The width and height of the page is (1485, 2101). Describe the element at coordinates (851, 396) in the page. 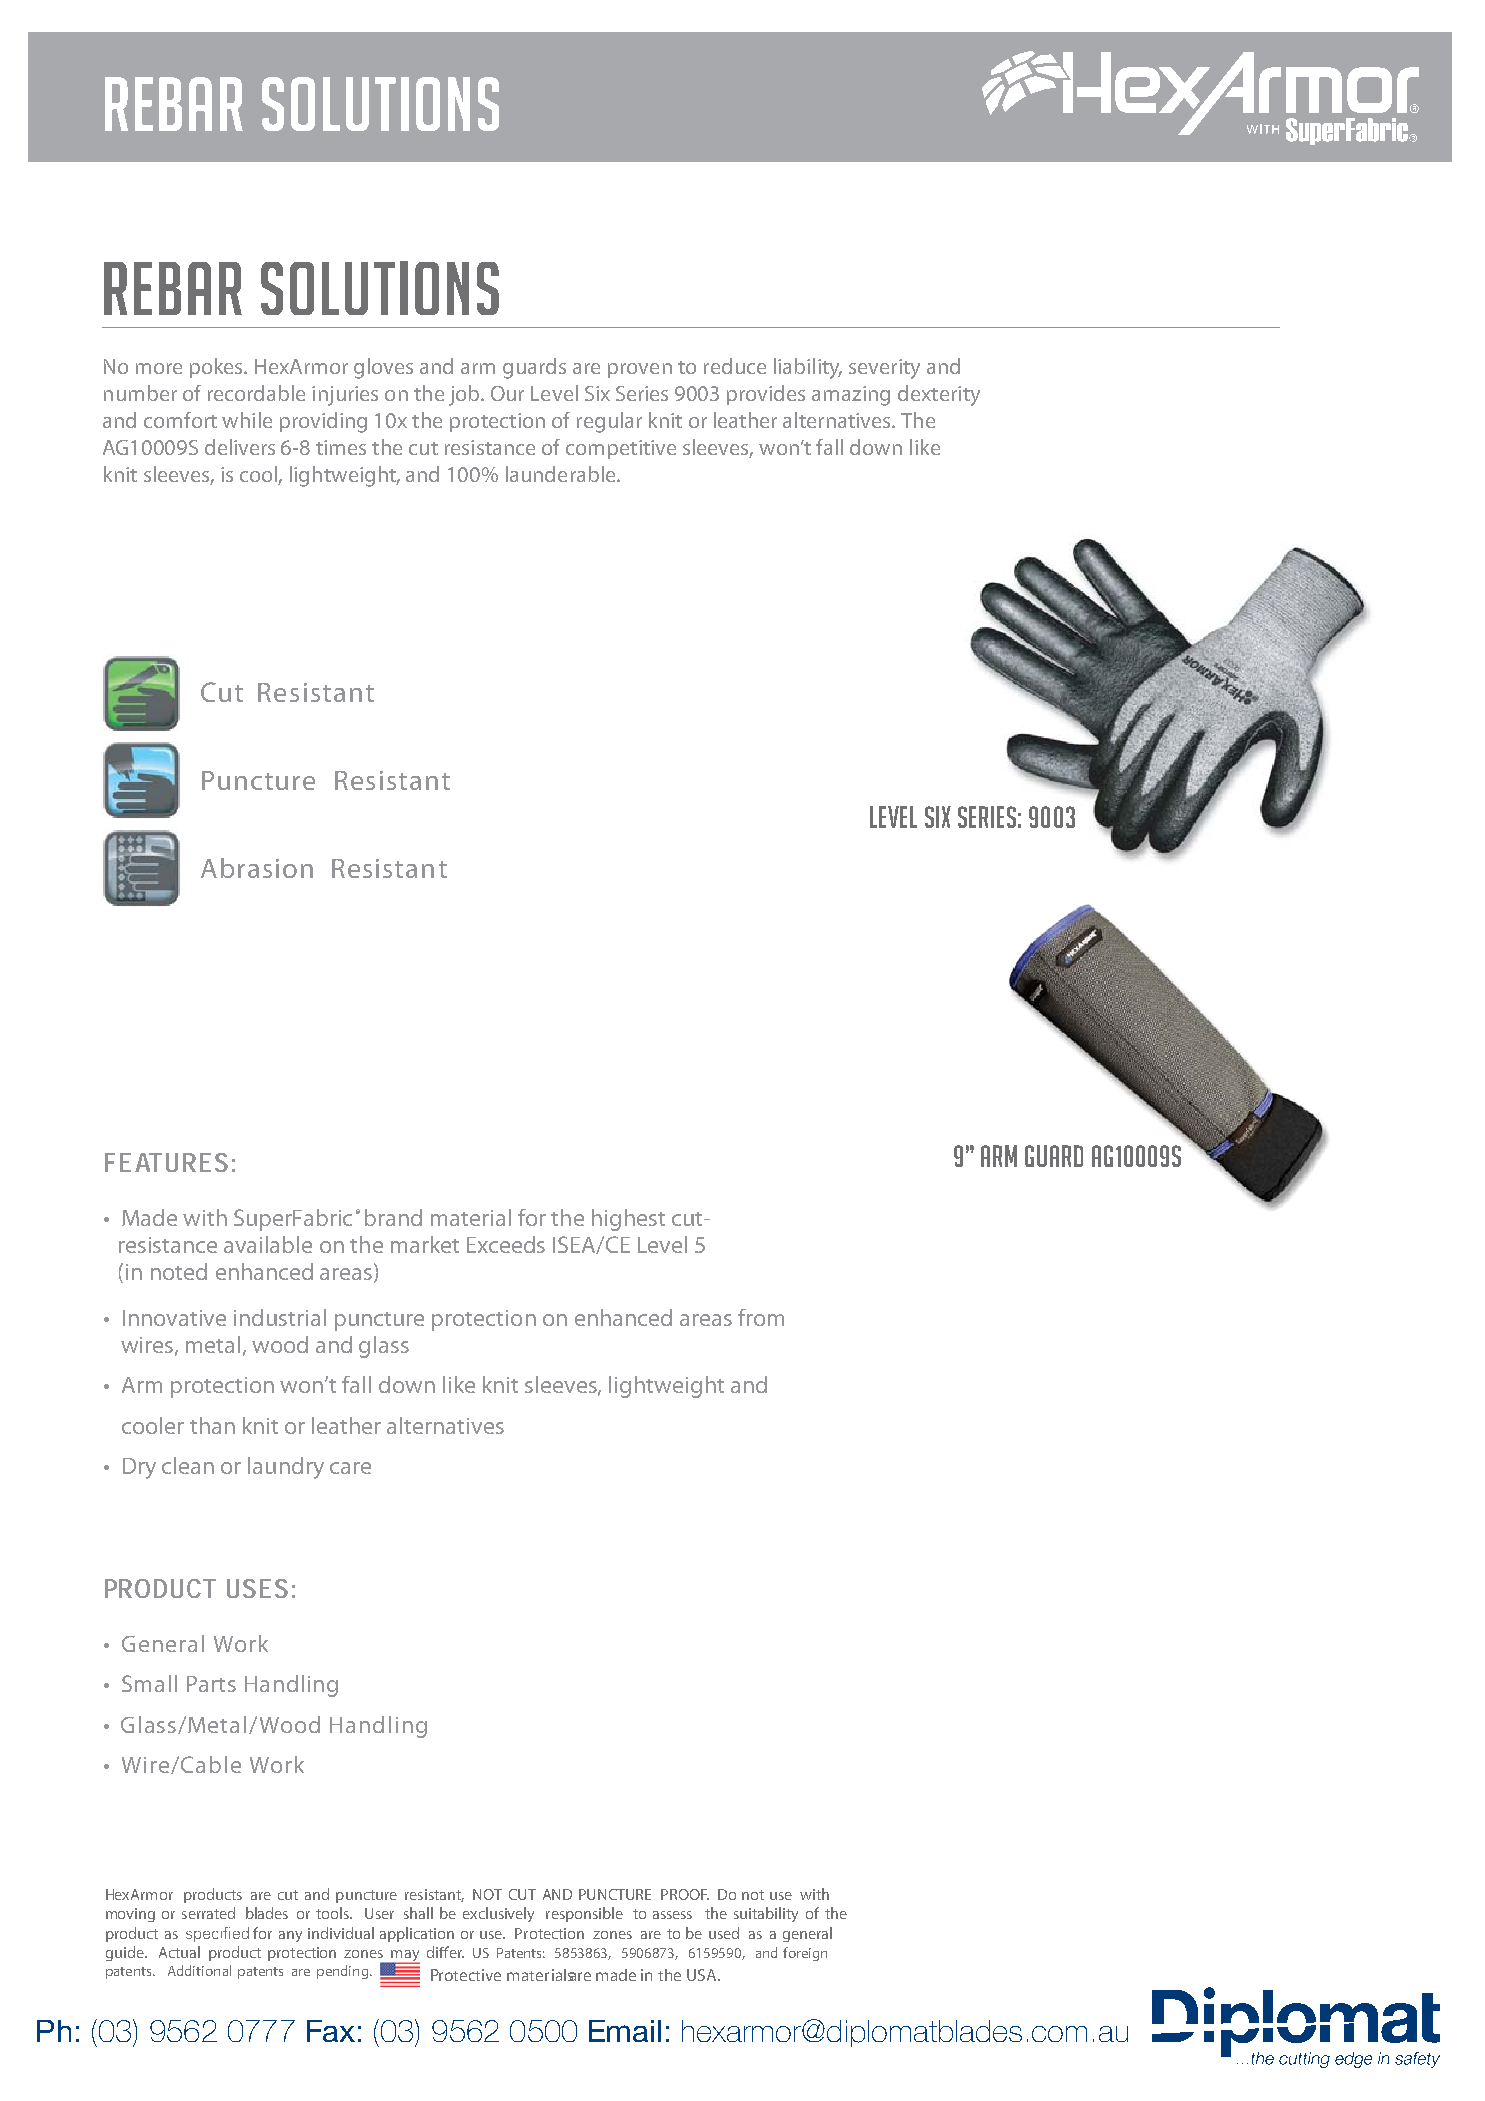

I see `amazing` at that location.
